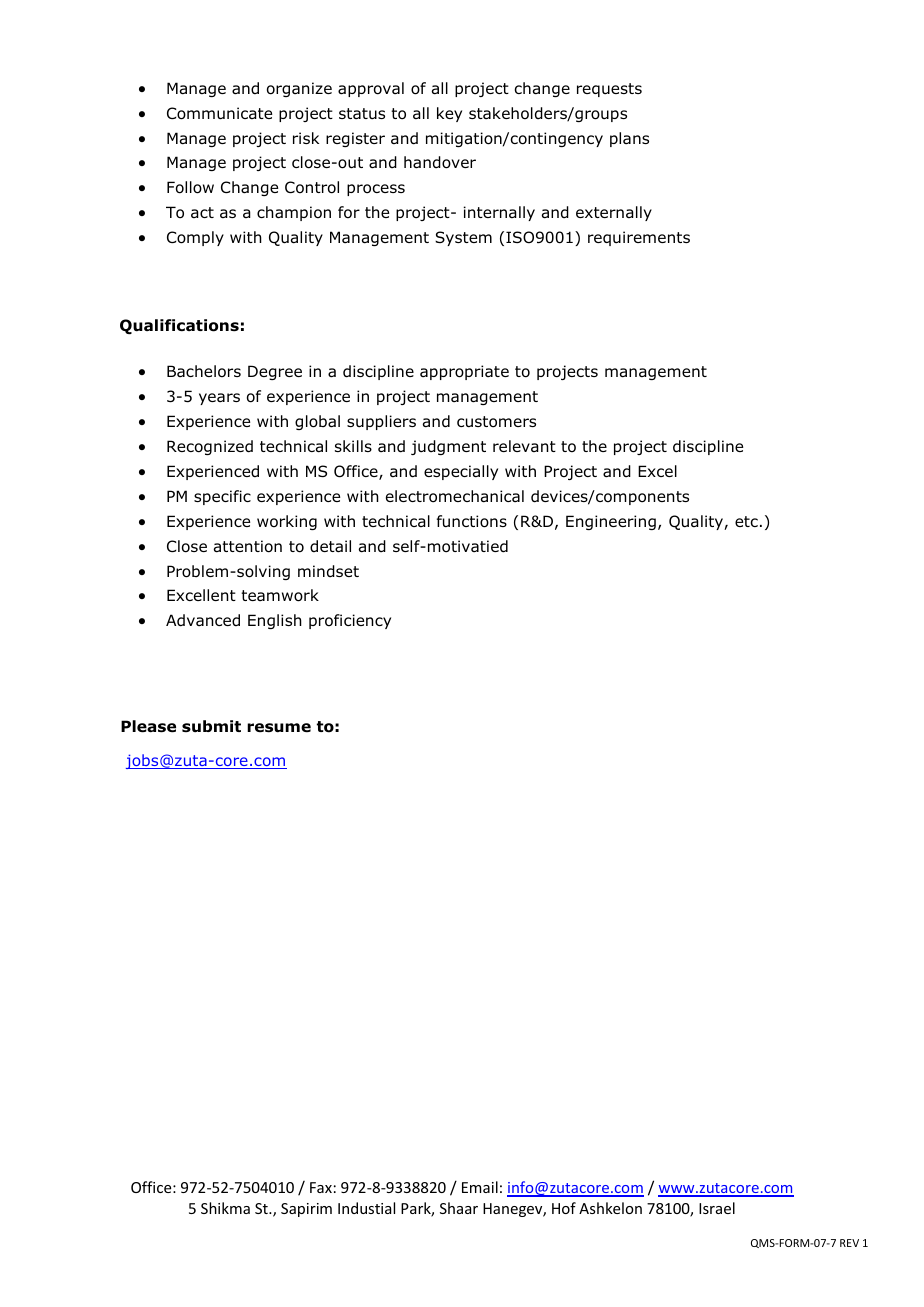 The width and height of the document is (924, 1307). I want to click on Shikma, so click(225, 1208).
